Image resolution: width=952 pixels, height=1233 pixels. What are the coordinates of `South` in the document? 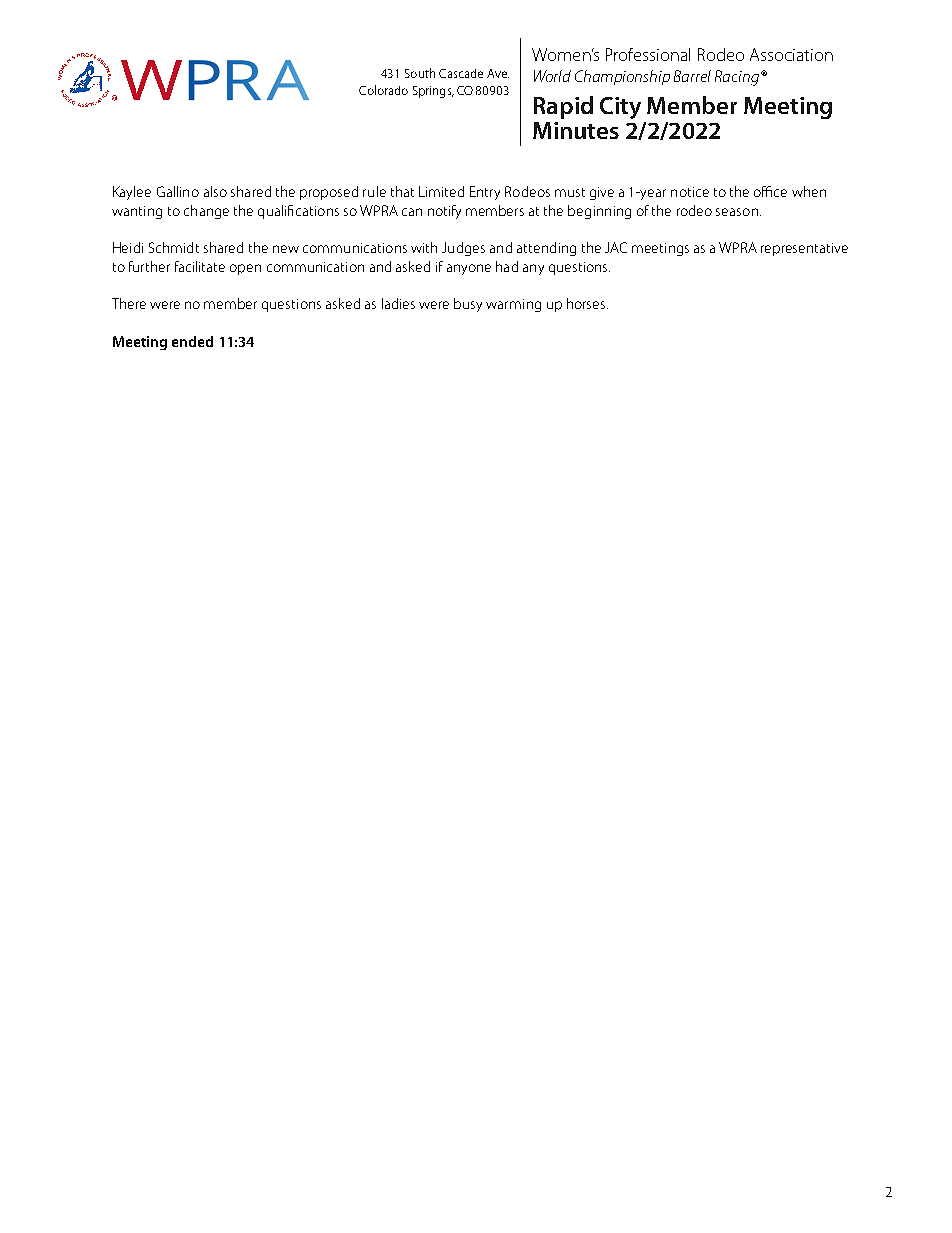 It's located at (420, 73).
